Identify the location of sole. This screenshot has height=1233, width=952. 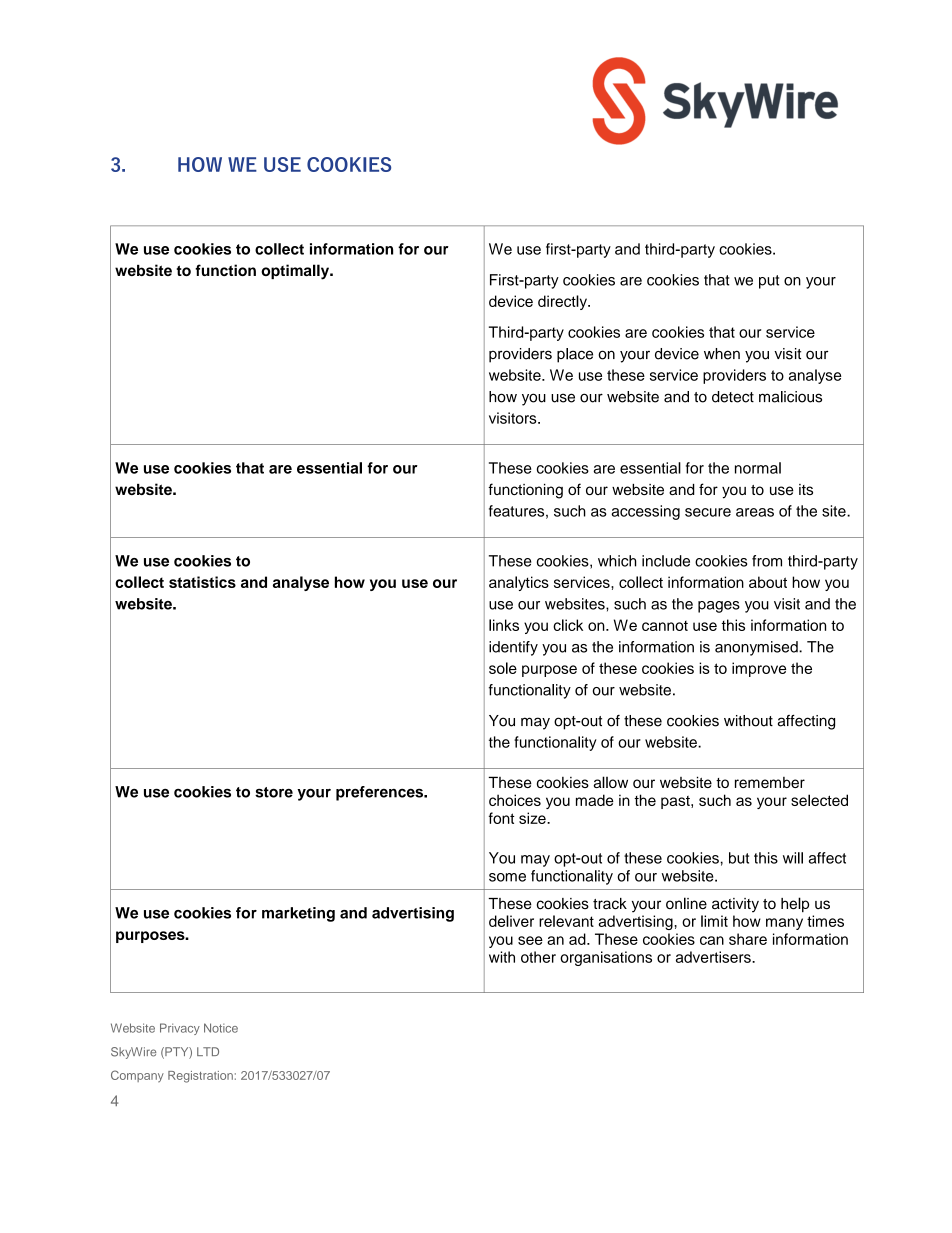
(503, 668).
